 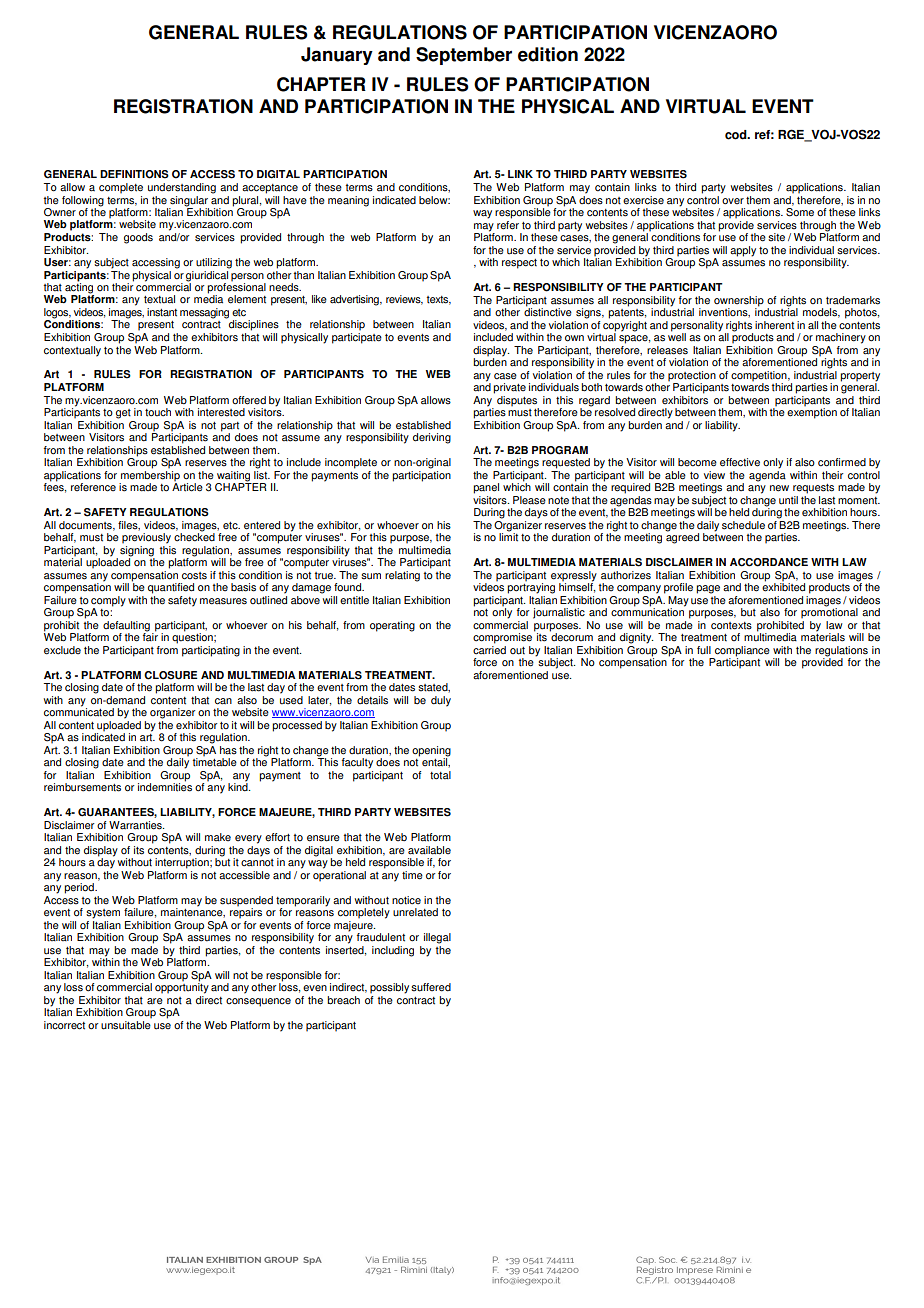 What do you see at coordinates (743, 525) in the document?
I see `schedule` at bounding box center [743, 525].
